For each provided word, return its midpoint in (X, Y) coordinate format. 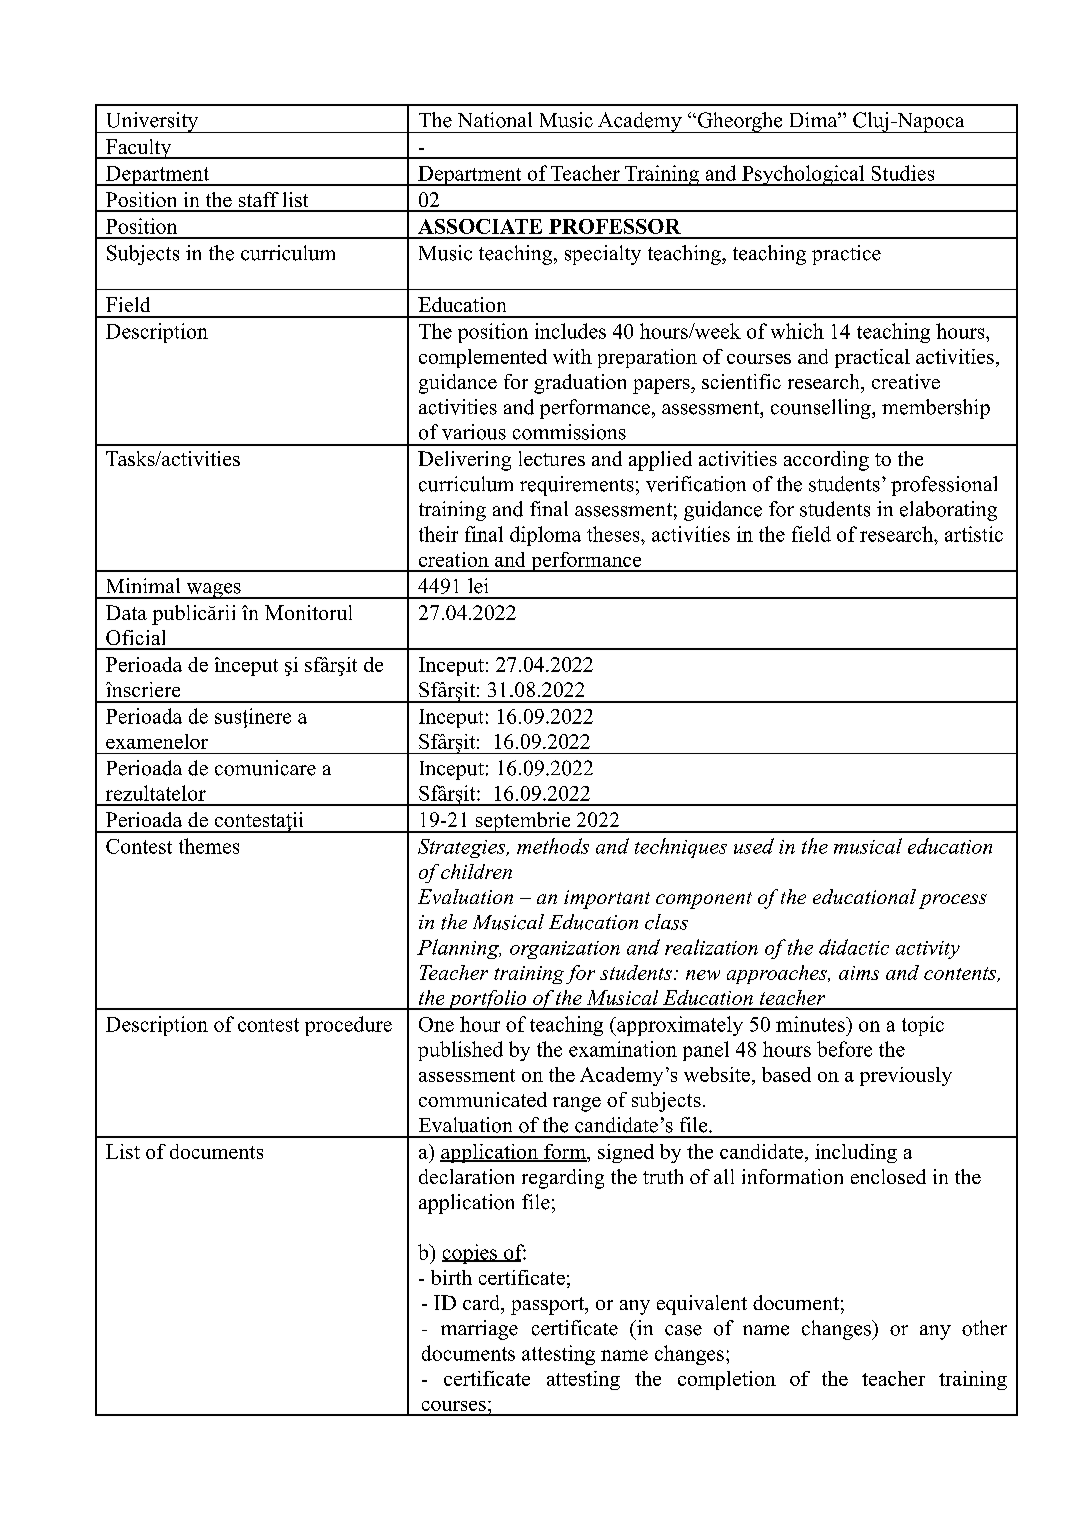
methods (553, 846)
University (151, 122)
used (754, 846)
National (495, 120)
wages (213, 591)
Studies (903, 173)
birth (451, 1277)
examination (623, 1049)
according (826, 461)
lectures (552, 458)
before (844, 1049)
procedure (348, 1026)
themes (209, 846)
